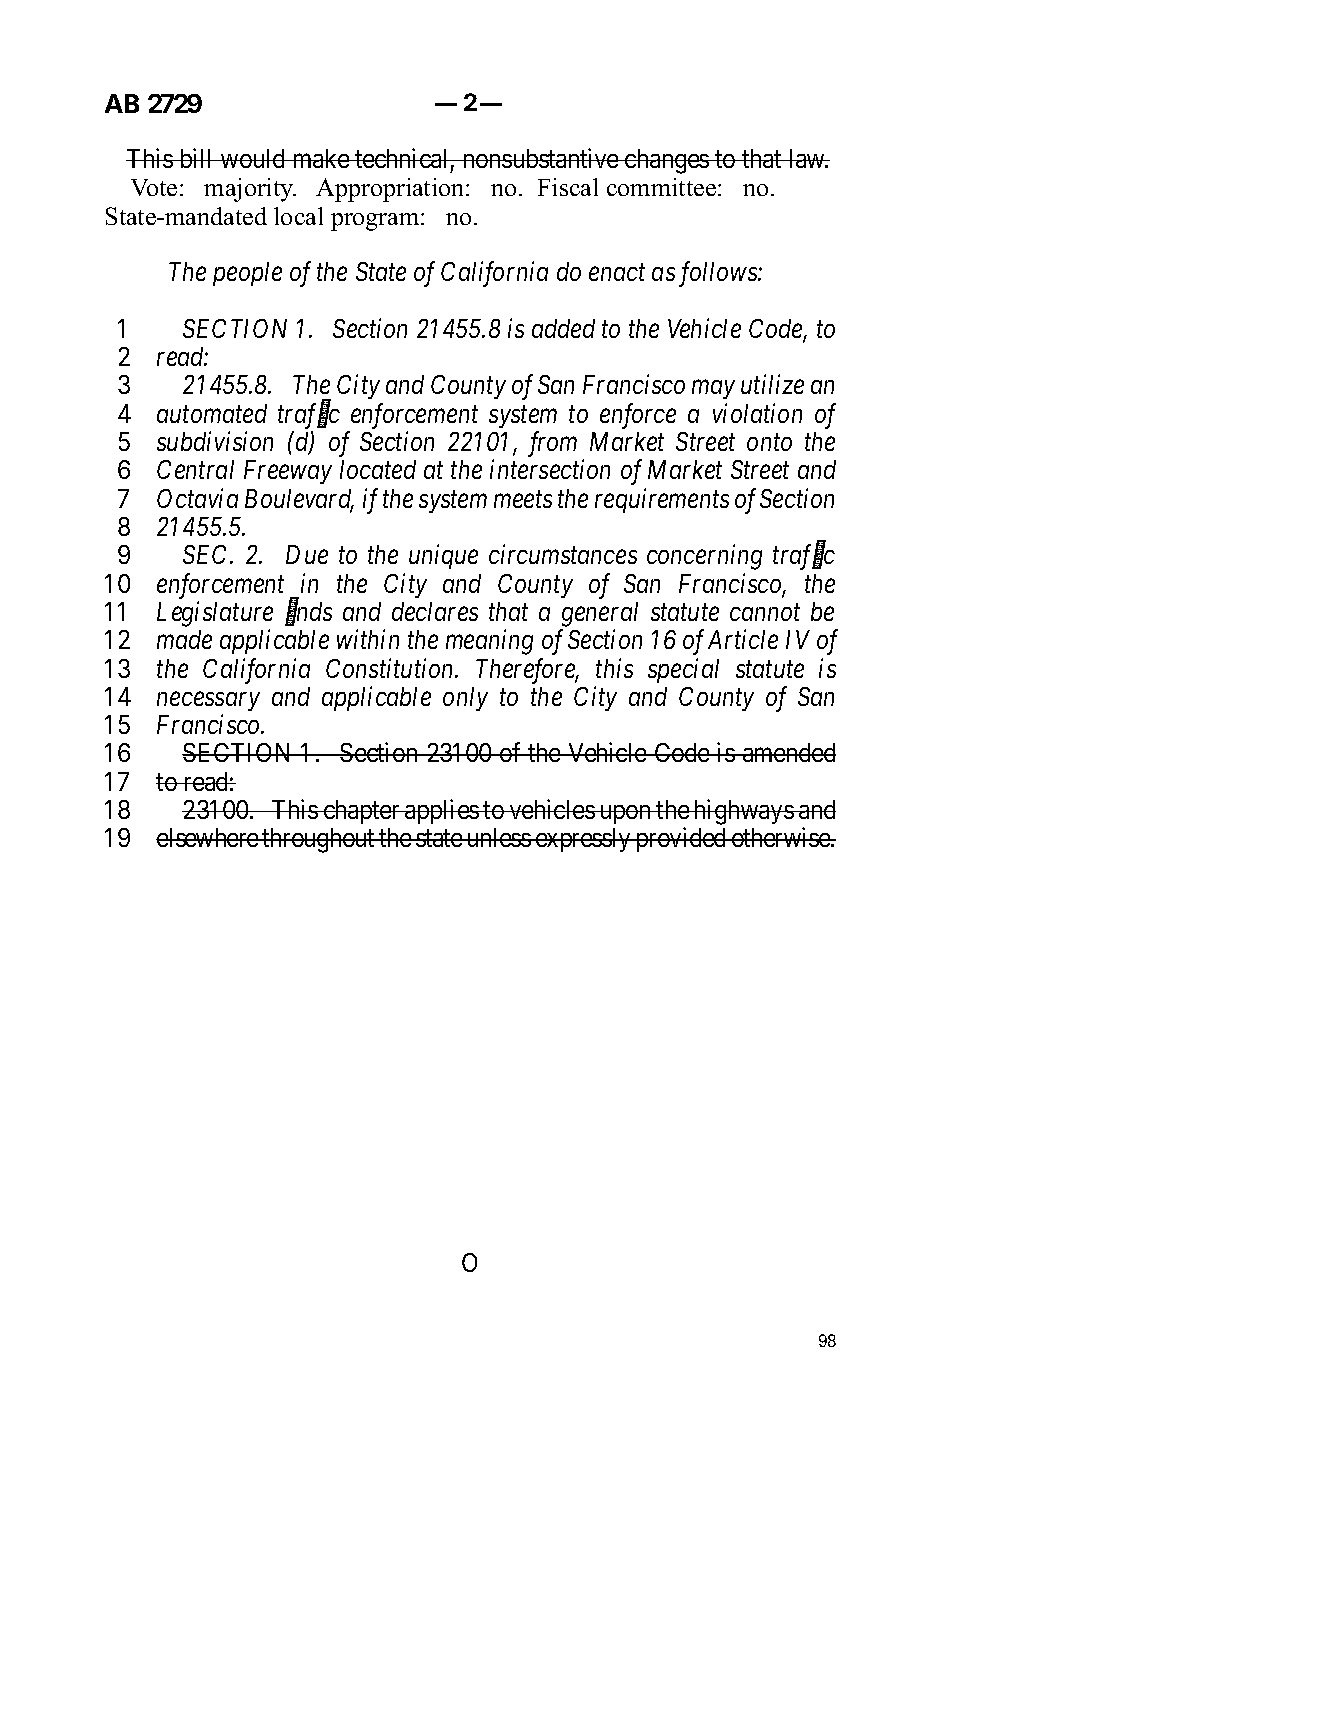 This screenshot has width=1333, height=1725. What do you see at coordinates (250, 190) in the screenshot?
I see `majority` at bounding box center [250, 190].
